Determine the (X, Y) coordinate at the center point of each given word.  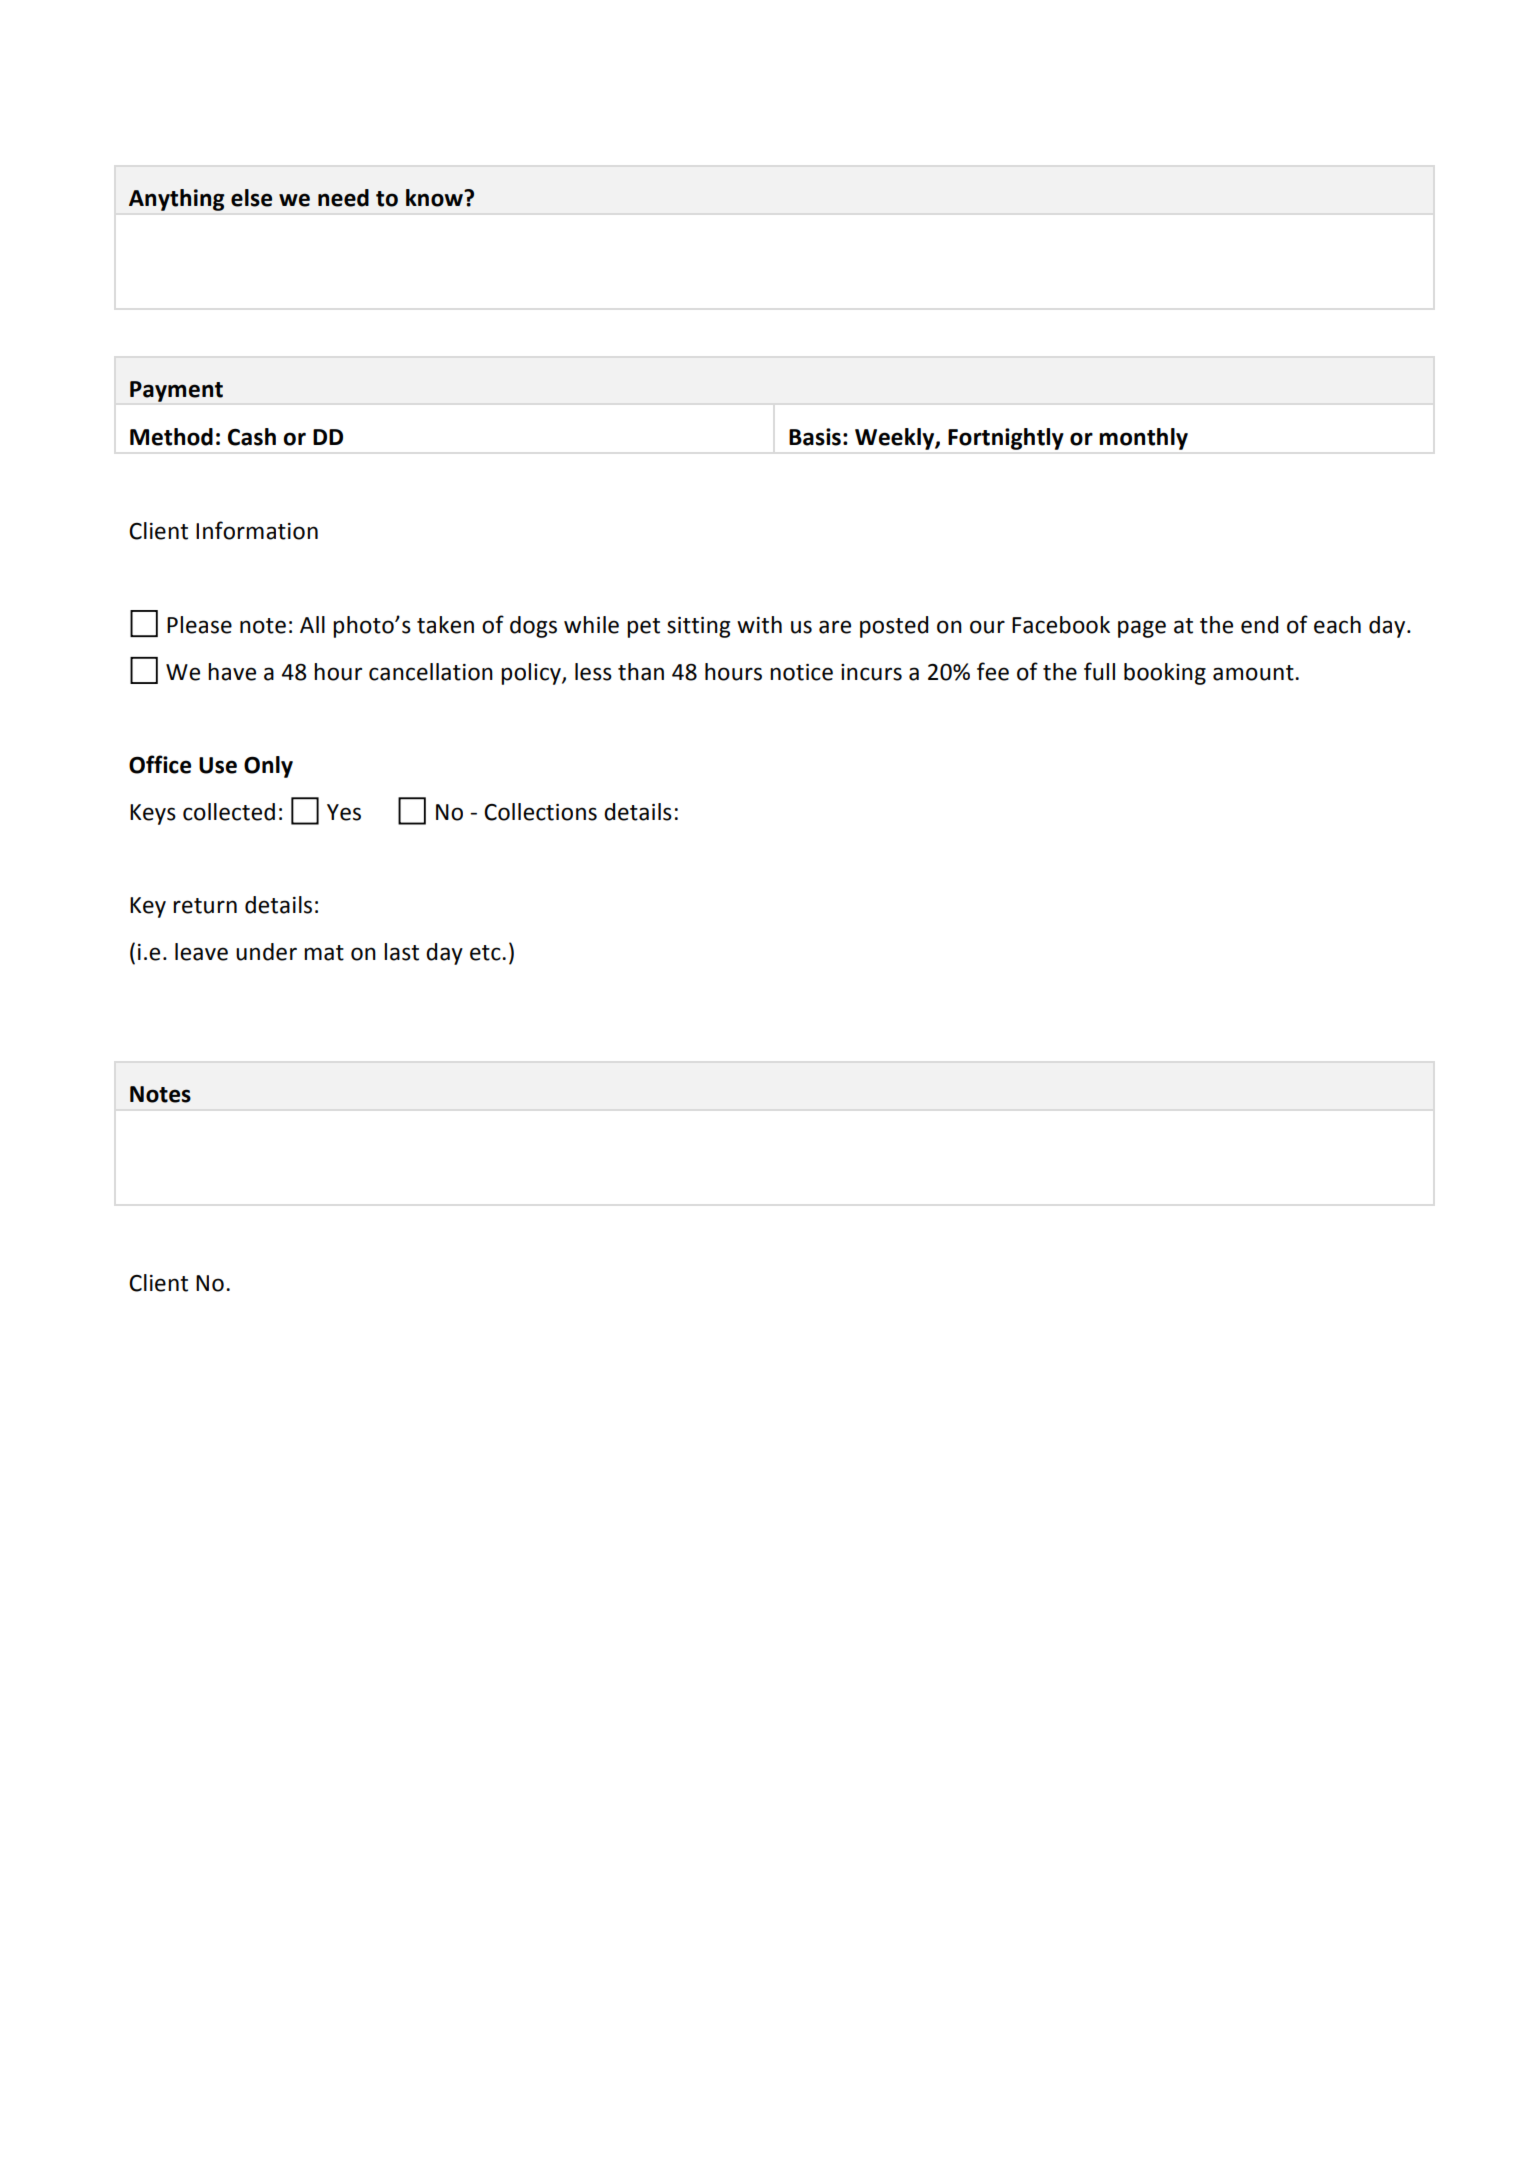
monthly (1144, 439)
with (759, 625)
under (266, 952)
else (251, 198)
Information (257, 530)
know (435, 198)
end (1259, 625)
